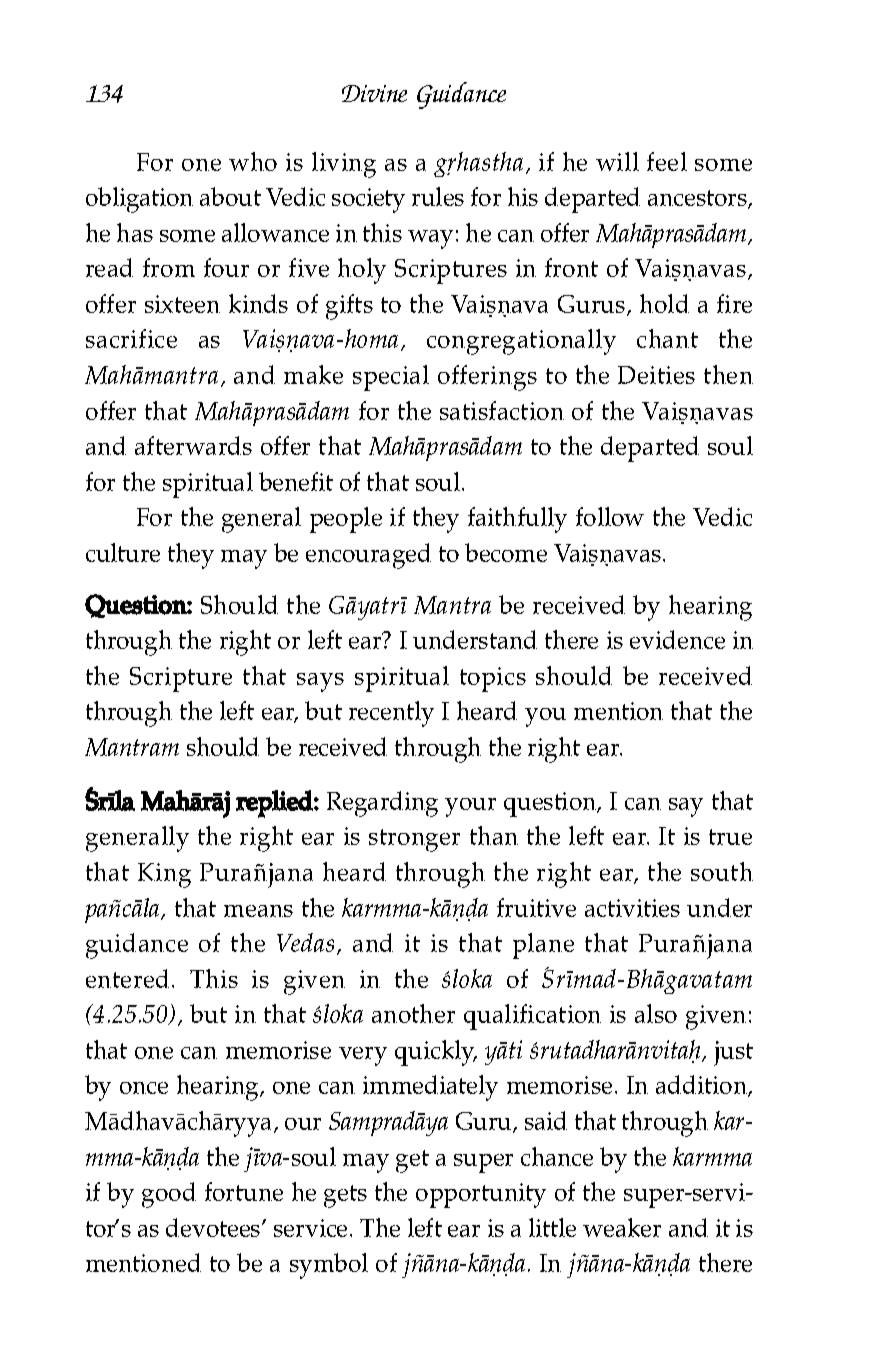 The height and width of the image is (1372, 872). What do you see at coordinates (413, 1013) in the image?
I see `another` at bounding box center [413, 1013].
